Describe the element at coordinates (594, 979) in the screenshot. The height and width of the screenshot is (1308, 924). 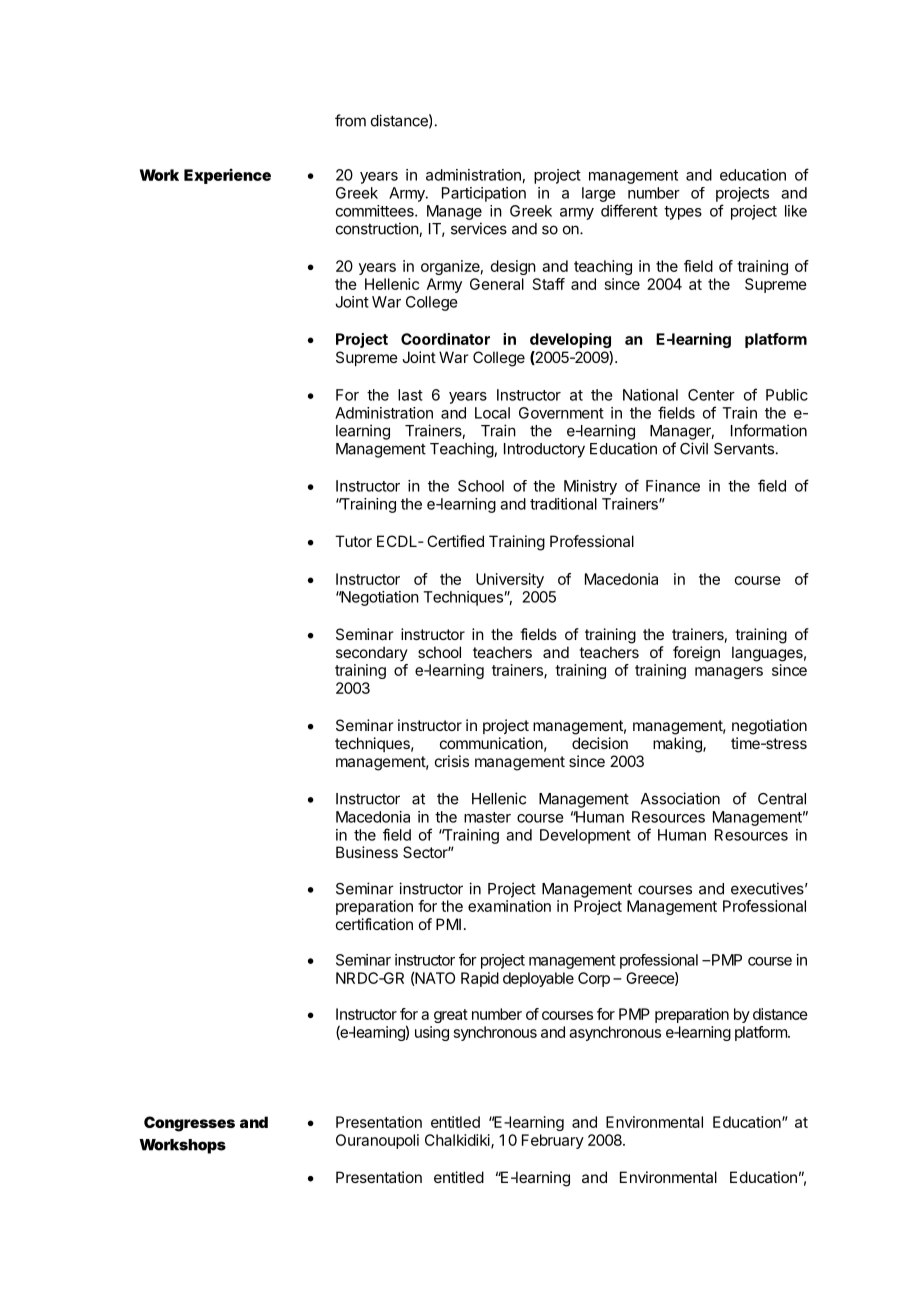
I see `Corp` at that location.
